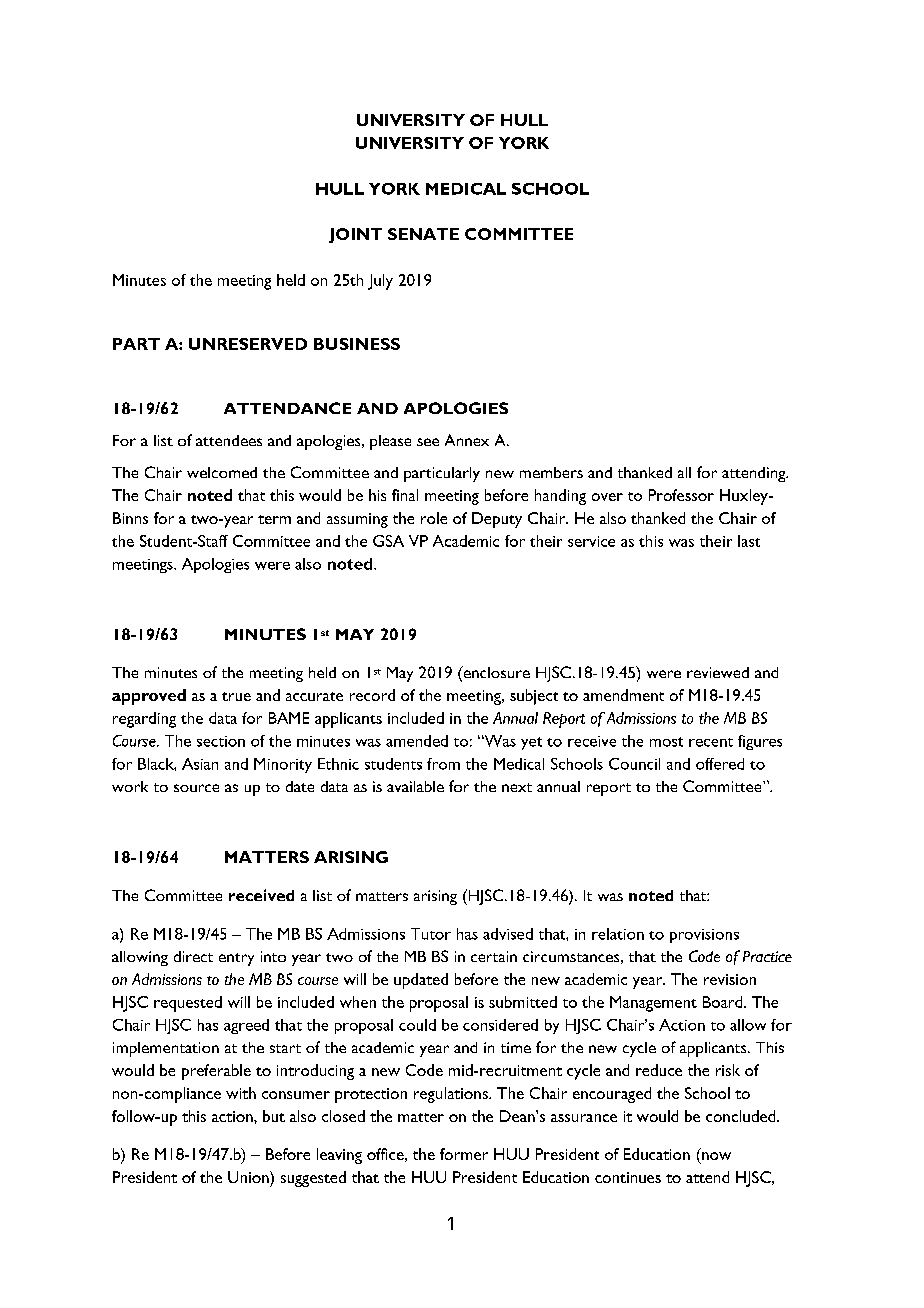  I want to click on now, so click(716, 1156).
